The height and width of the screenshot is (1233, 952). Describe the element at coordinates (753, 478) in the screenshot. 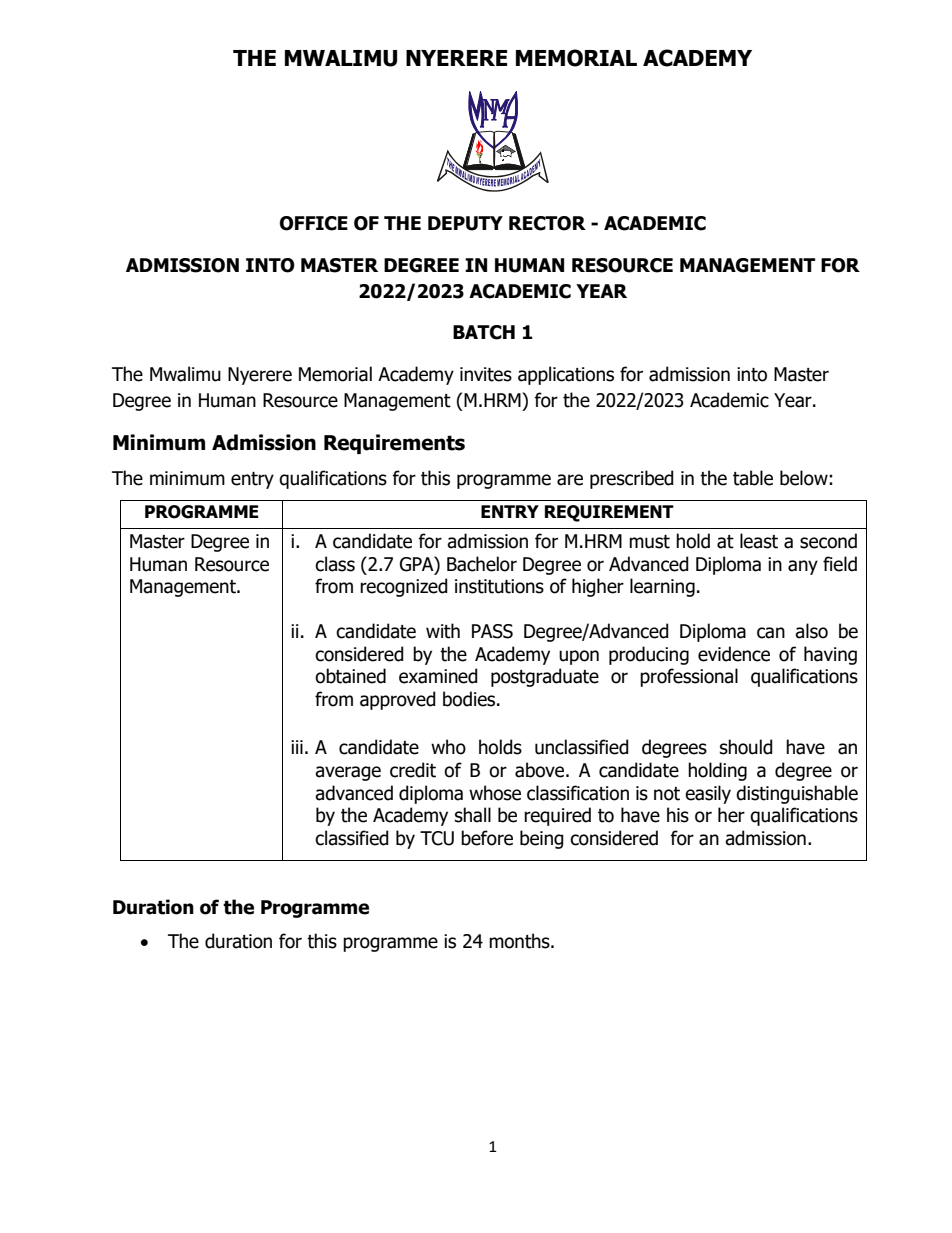

I see `table` at that location.
